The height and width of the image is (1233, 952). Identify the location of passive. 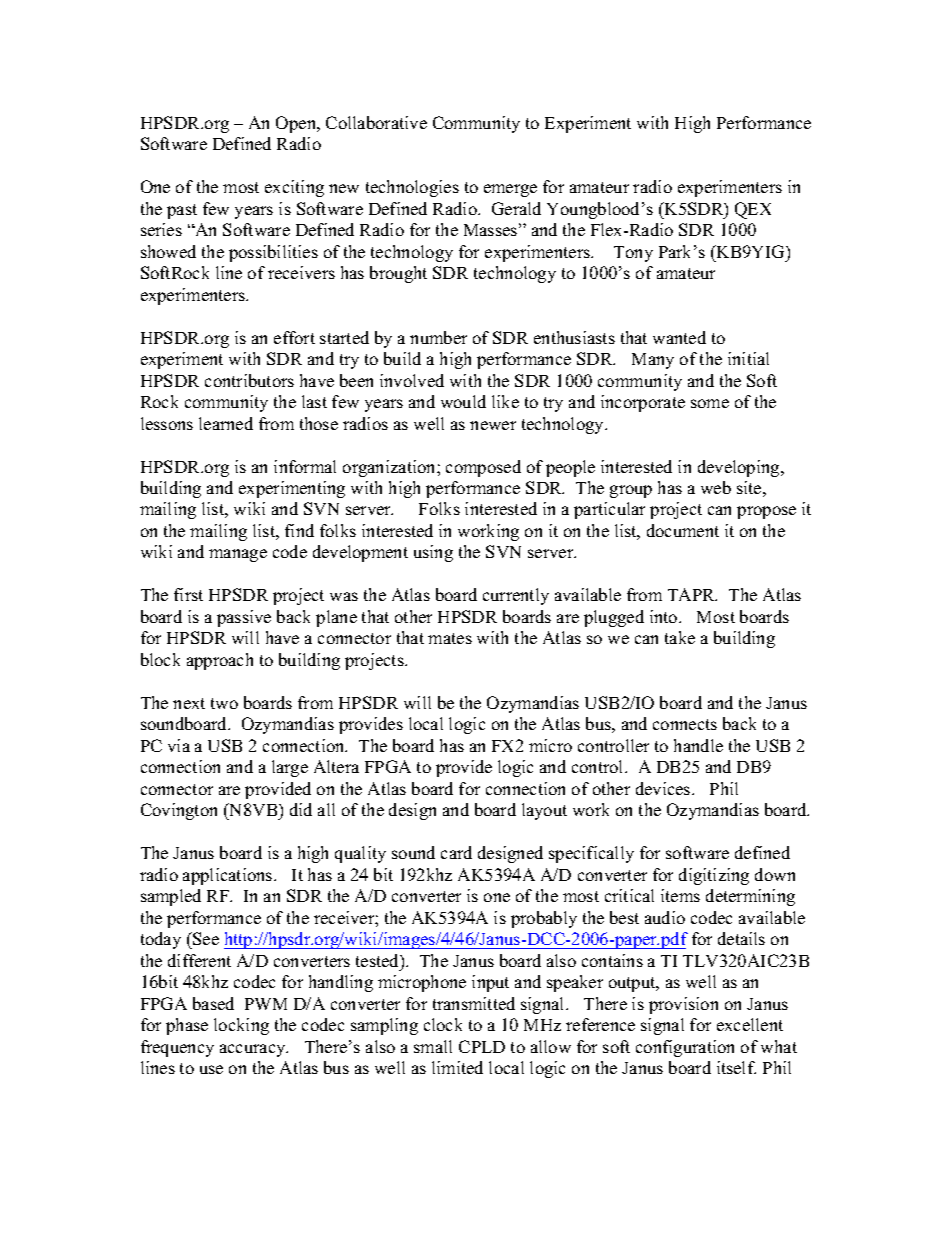
(244, 618).
